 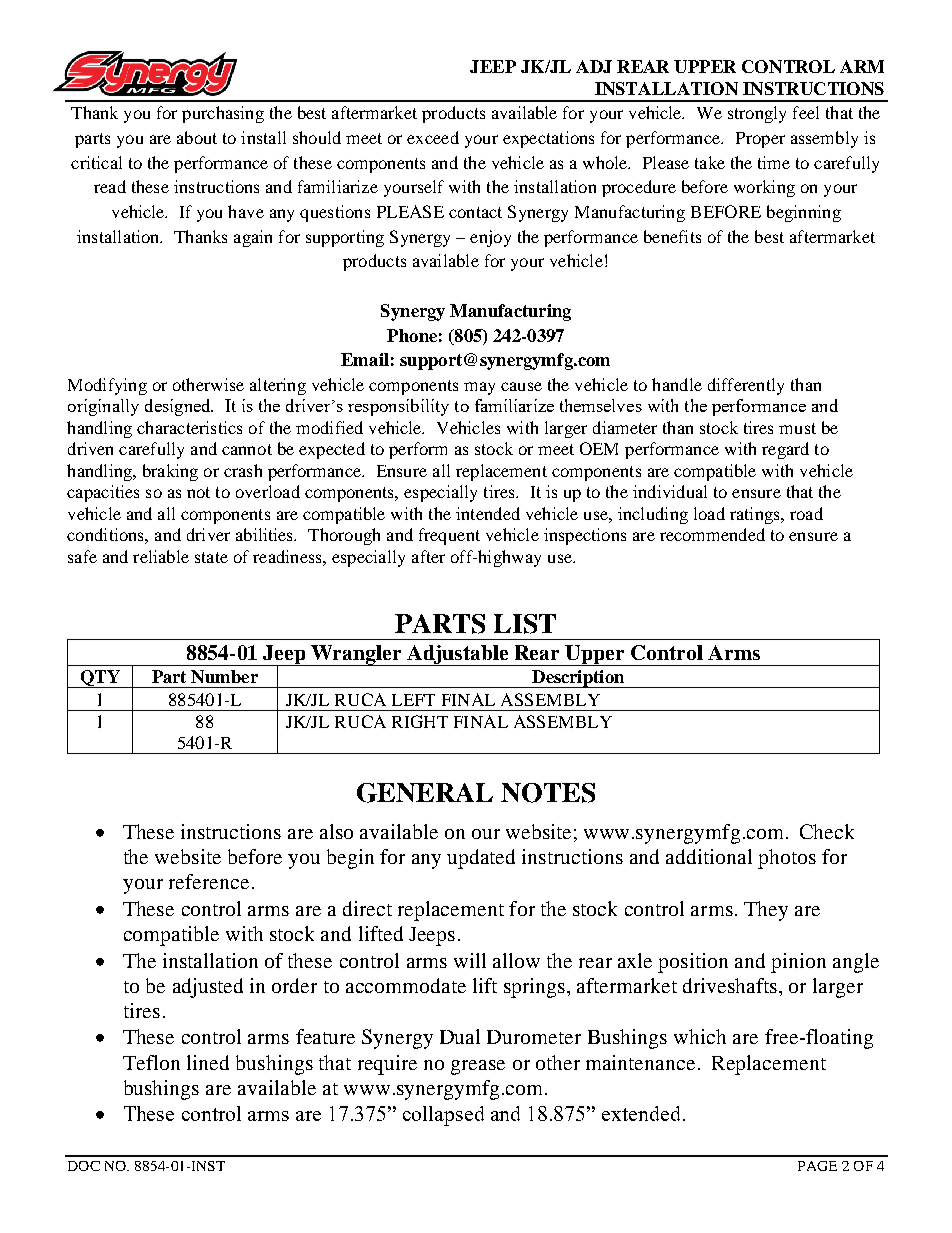 What do you see at coordinates (84, 1166) in the document?
I see `DOC` at bounding box center [84, 1166].
